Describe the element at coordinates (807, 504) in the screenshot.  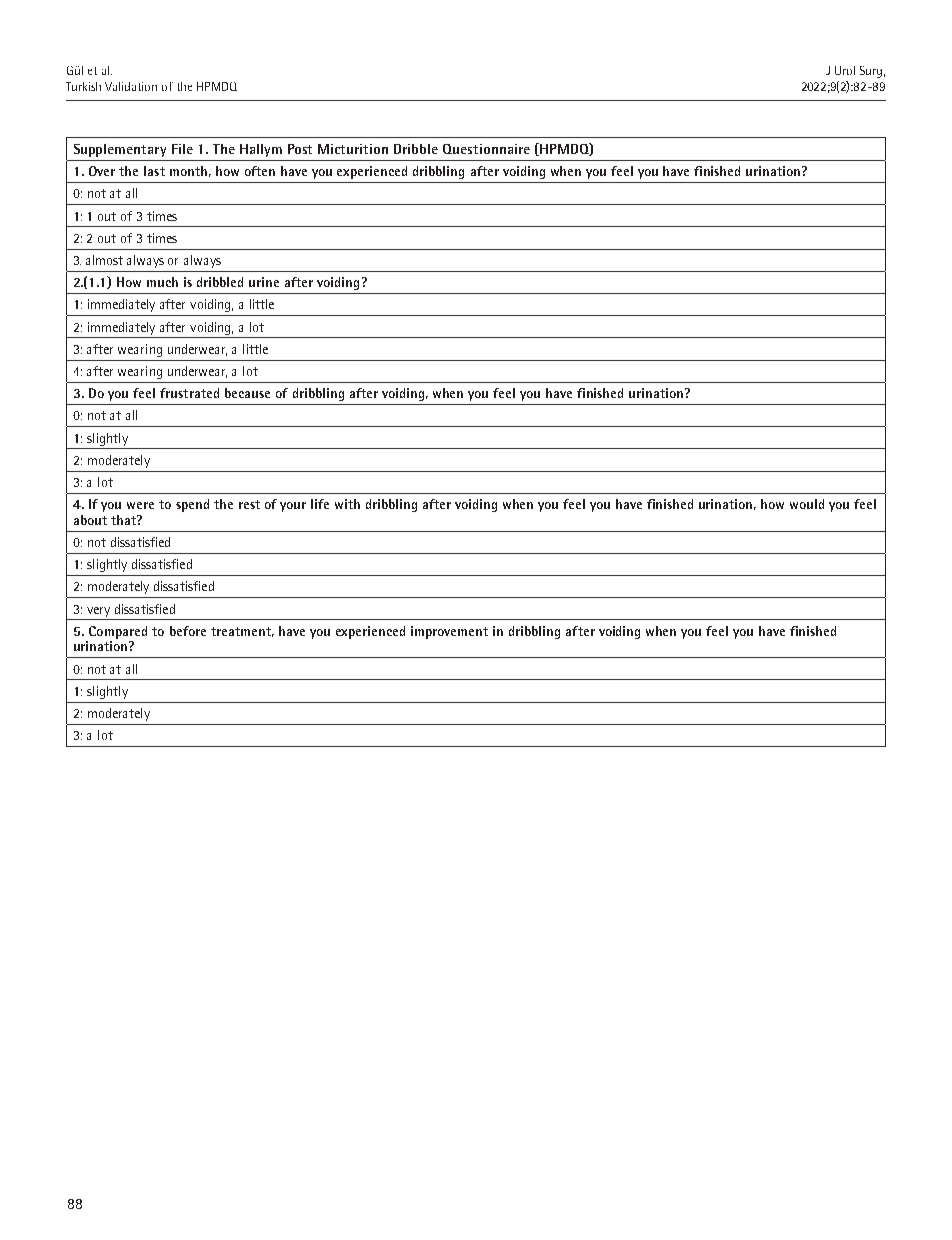
I see `would` at that location.
